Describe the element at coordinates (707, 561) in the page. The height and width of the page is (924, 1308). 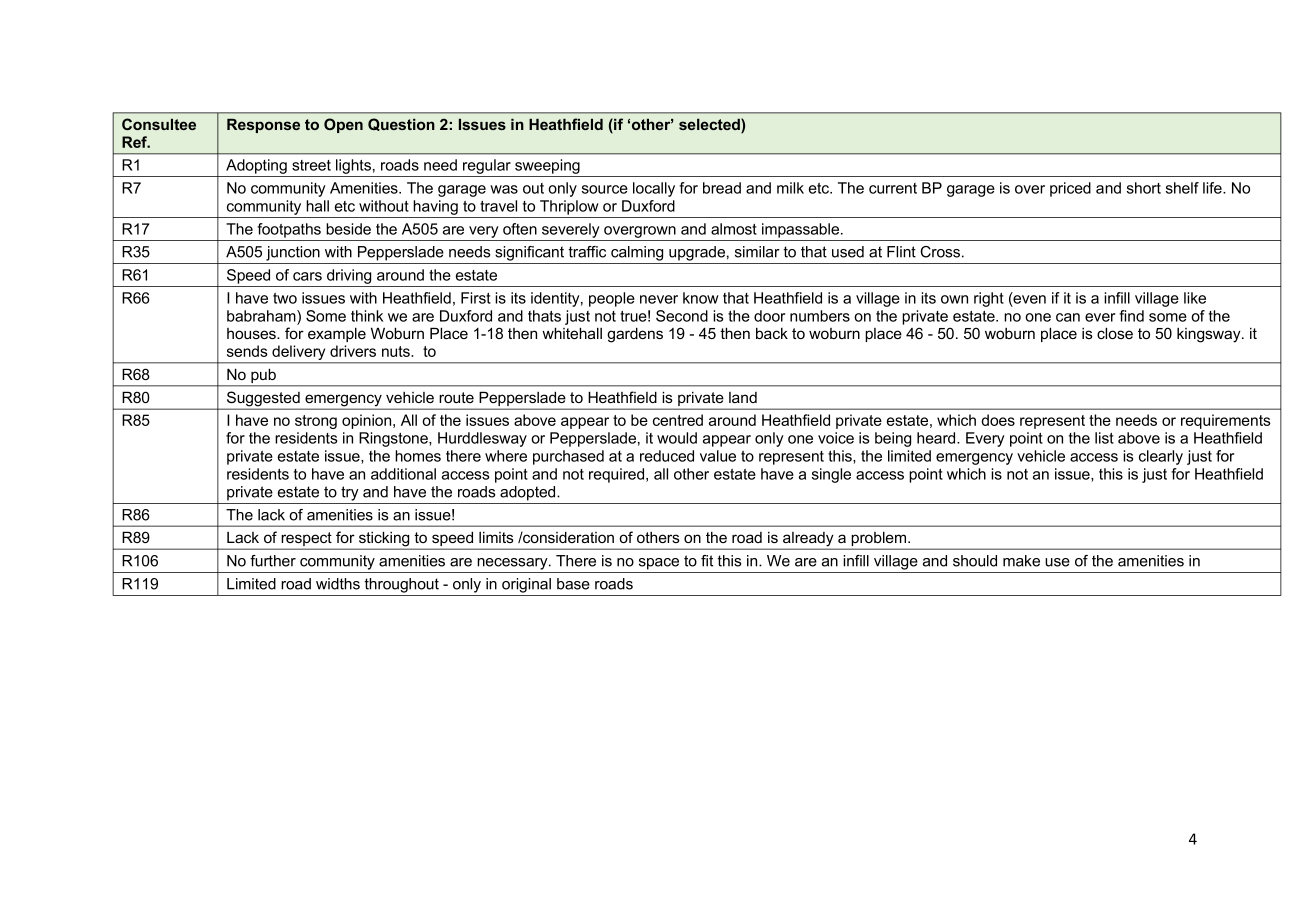
I see `fit` at that location.
